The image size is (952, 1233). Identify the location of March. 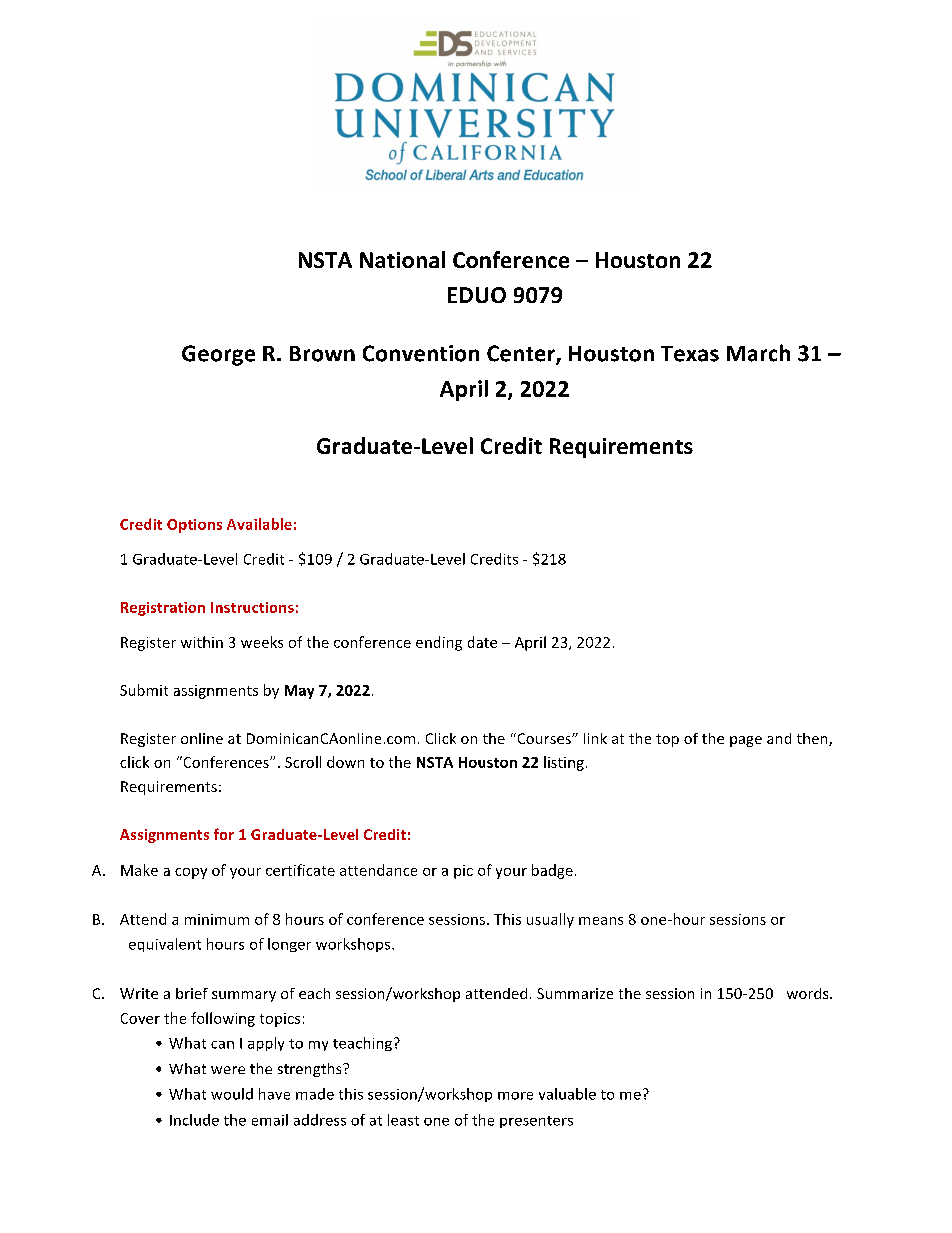
(758, 353).
